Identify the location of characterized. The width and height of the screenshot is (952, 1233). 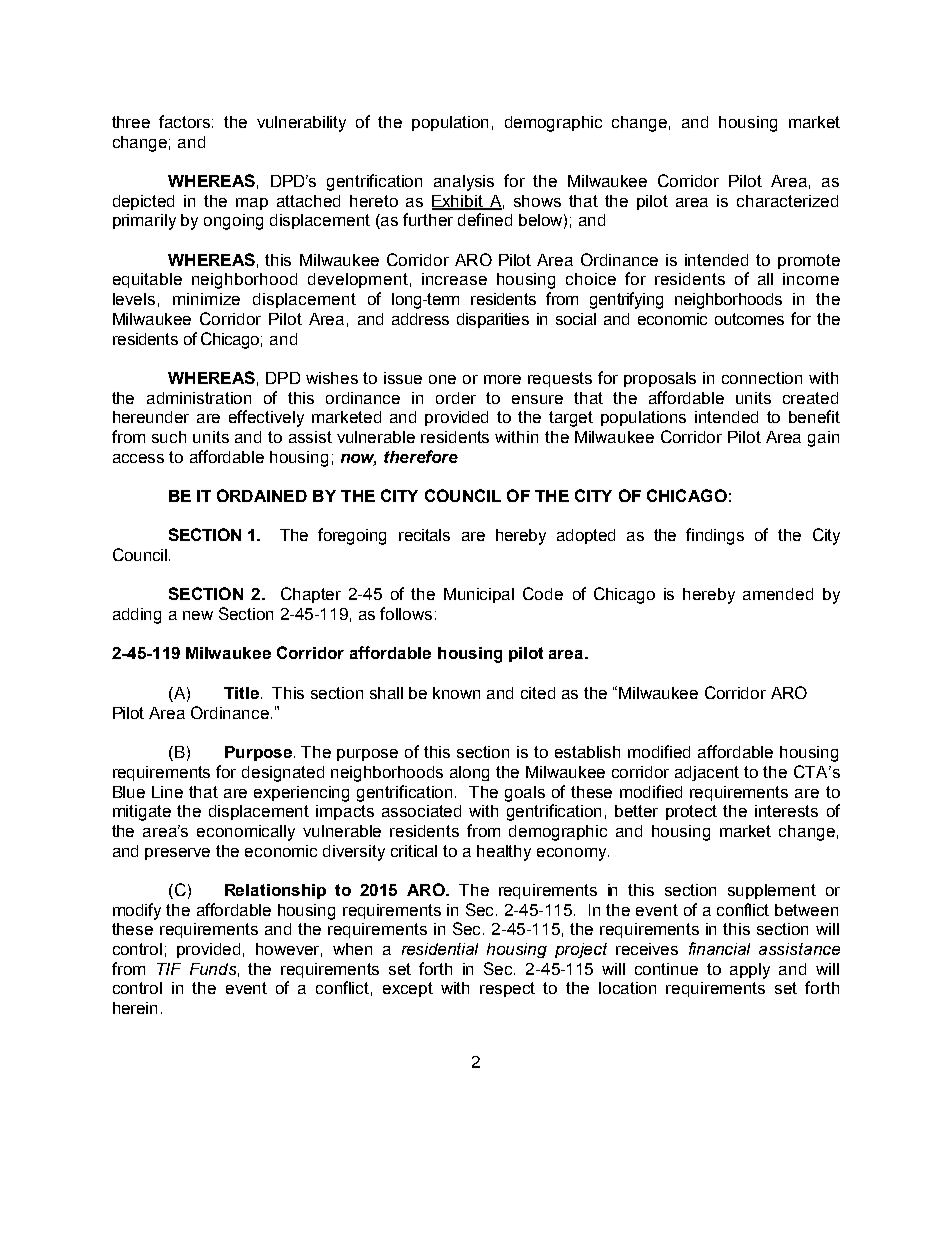
(787, 201).
